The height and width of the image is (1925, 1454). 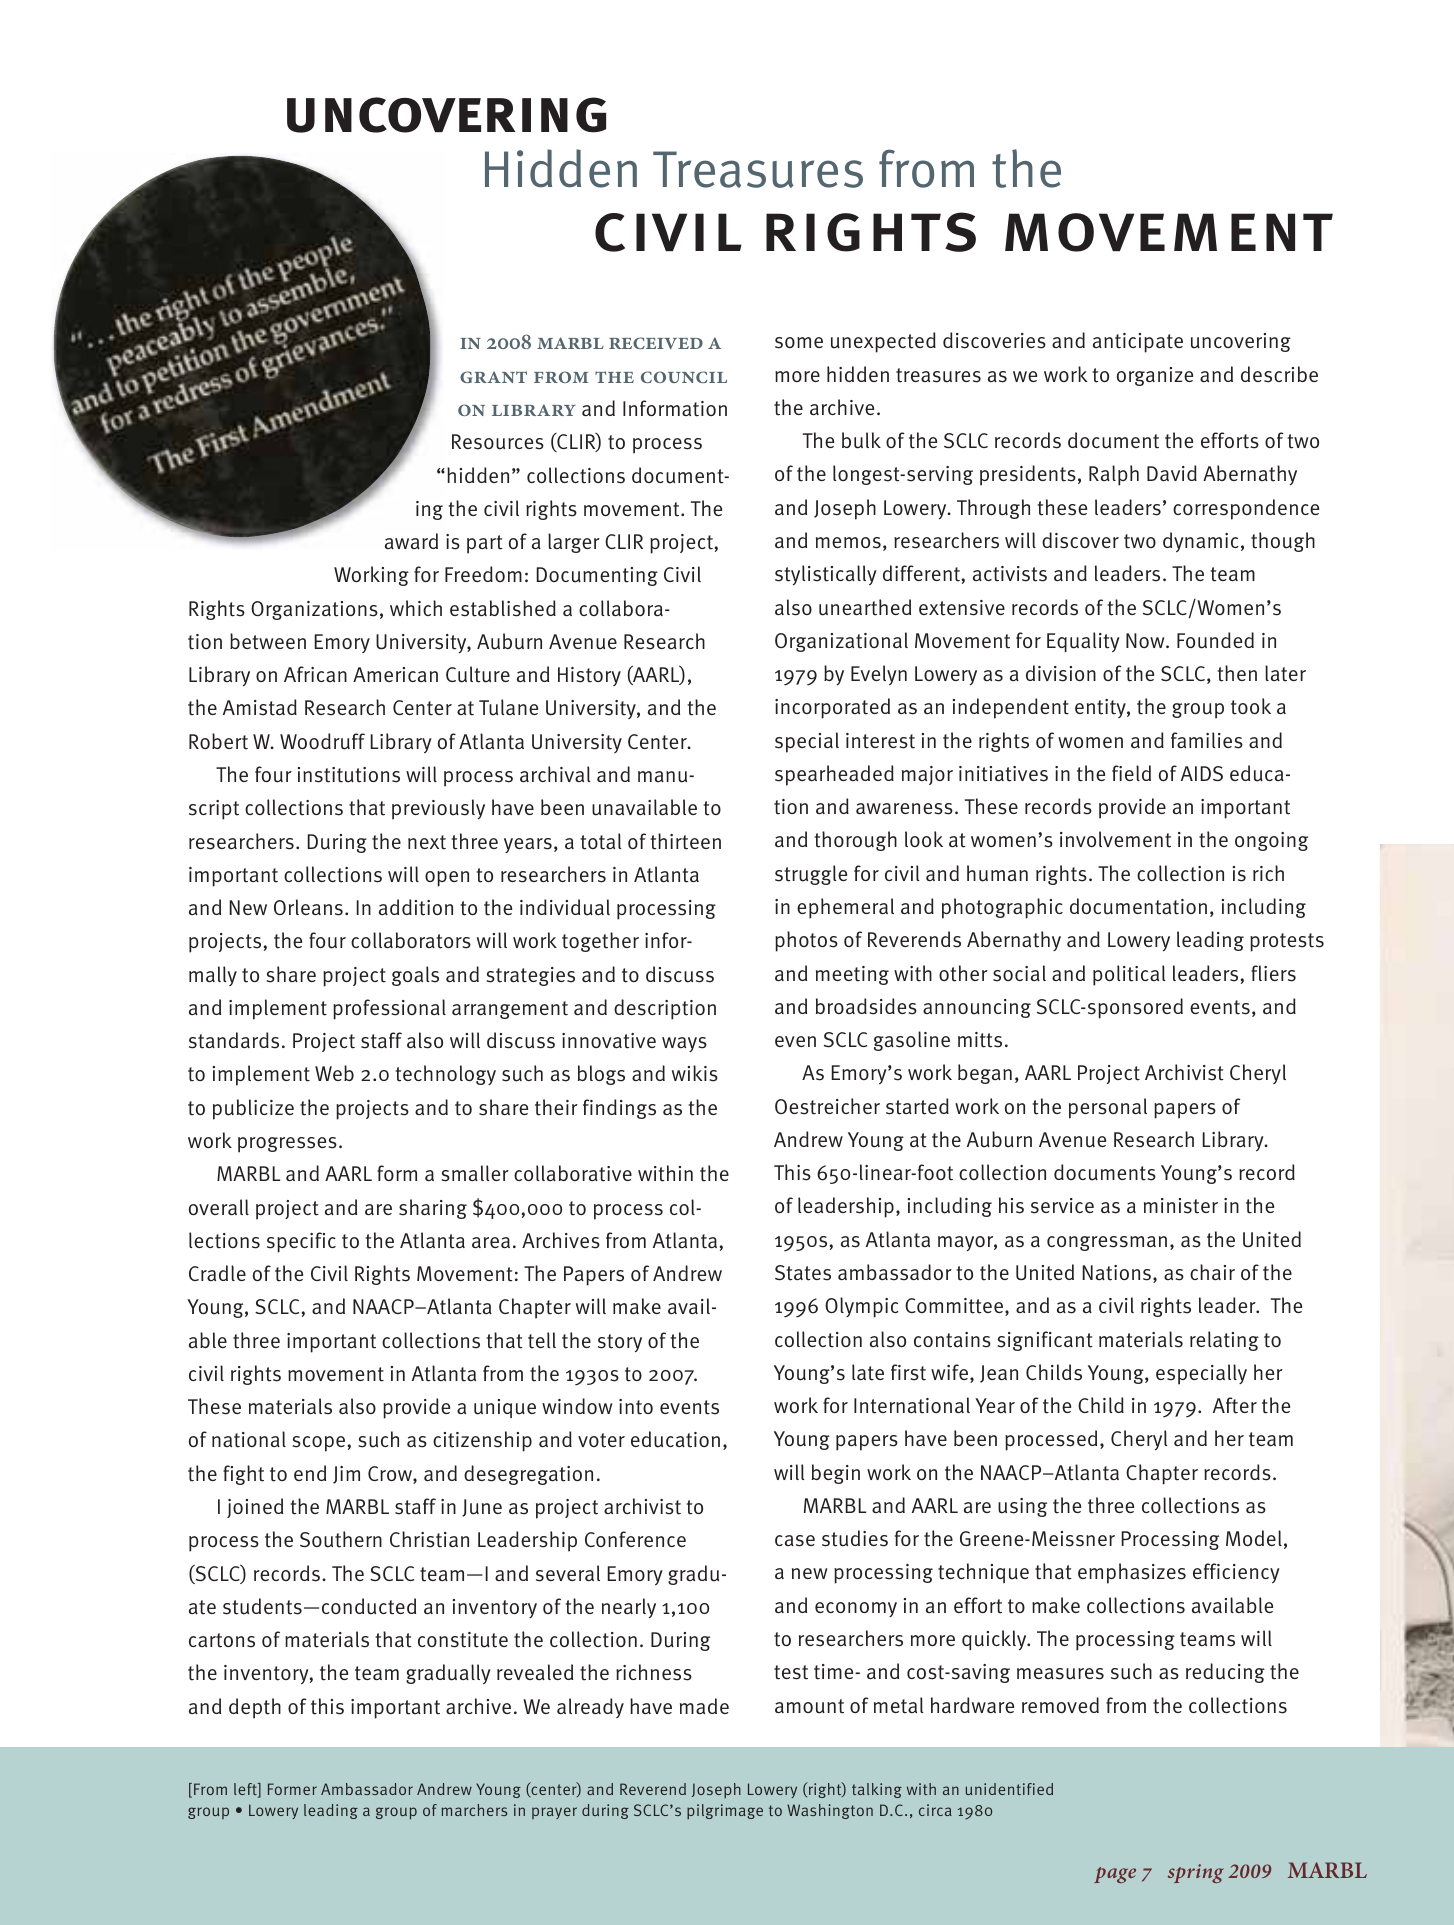 What do you see at coordinates (811, 875) in the image?
I see `struggle` at bounding box center [811, 875].
